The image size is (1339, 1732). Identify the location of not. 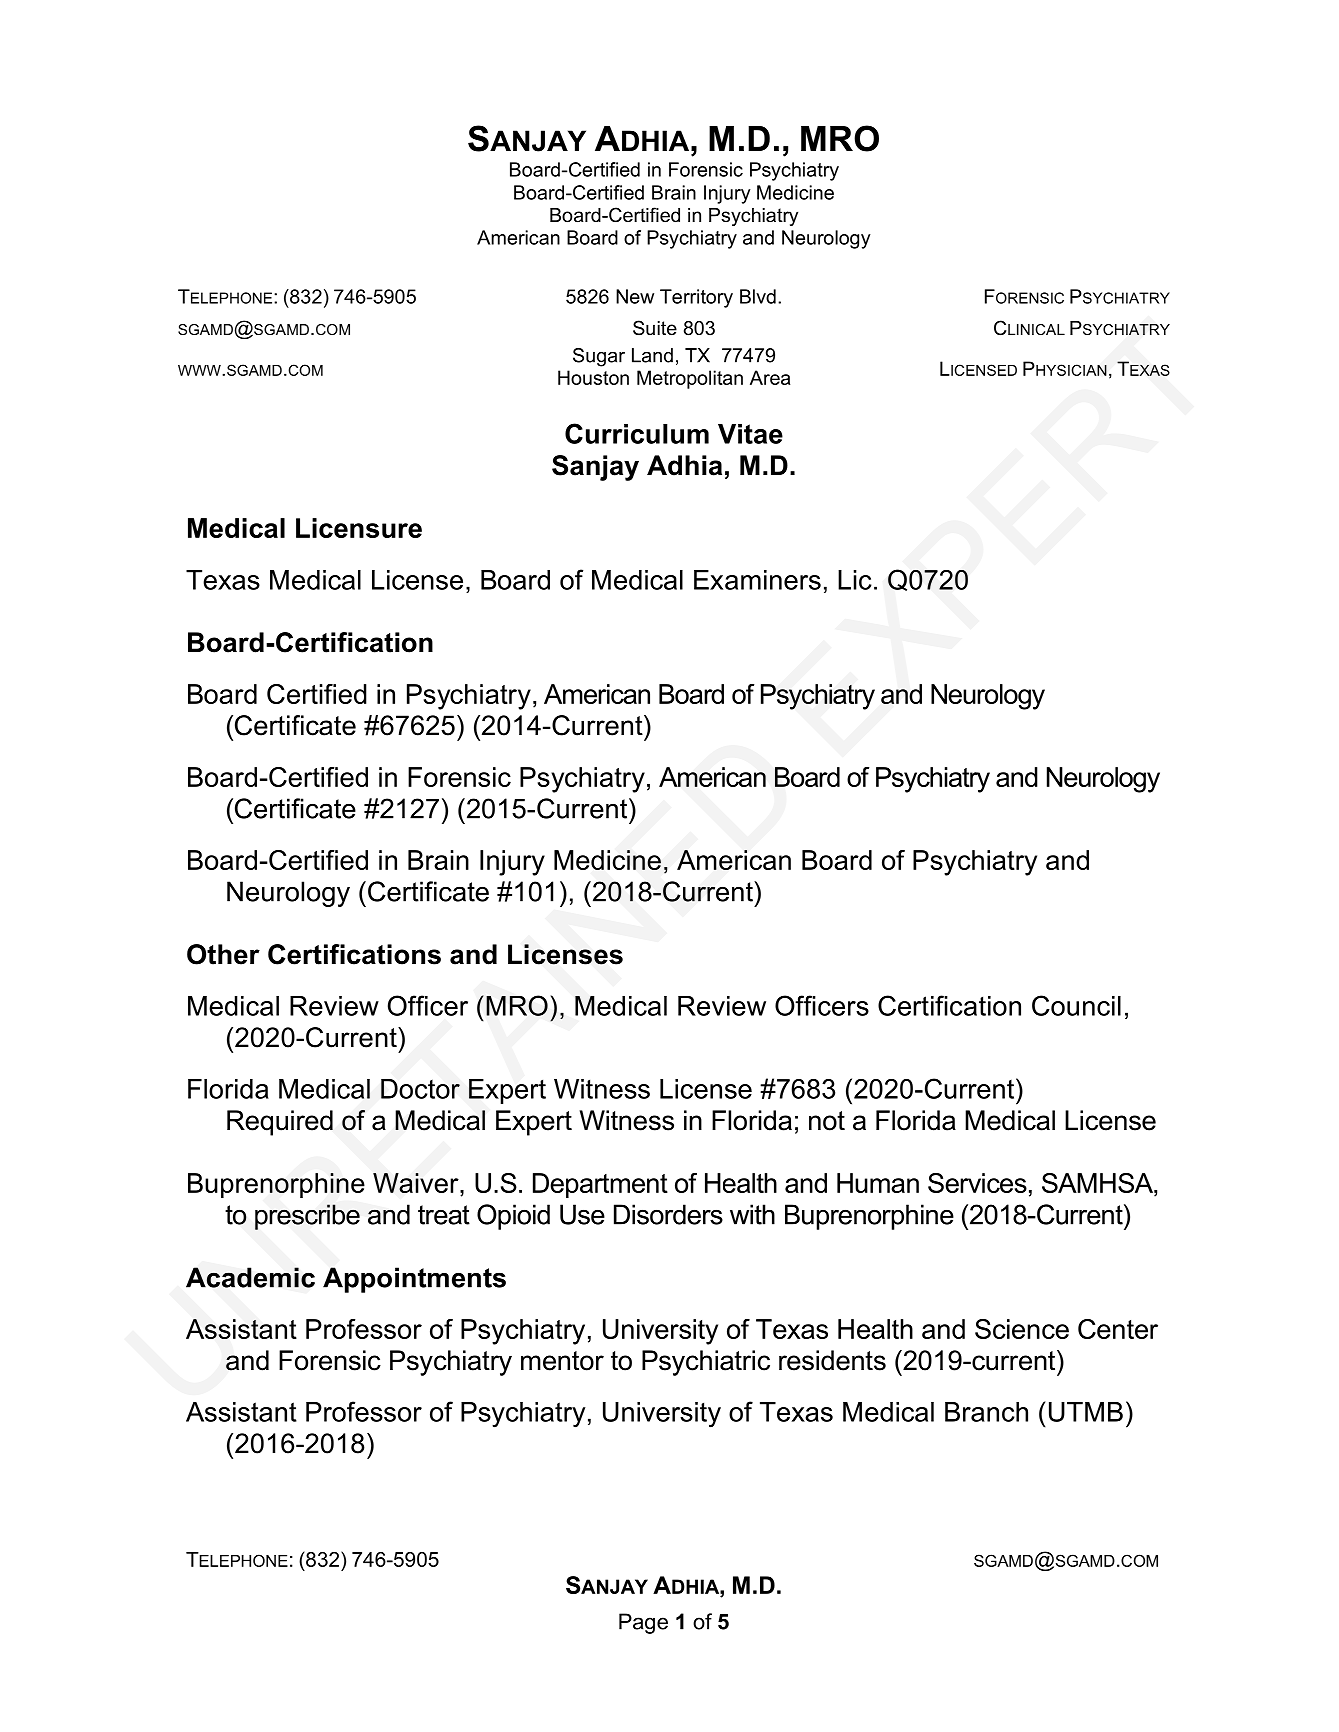
(827, 1121).
